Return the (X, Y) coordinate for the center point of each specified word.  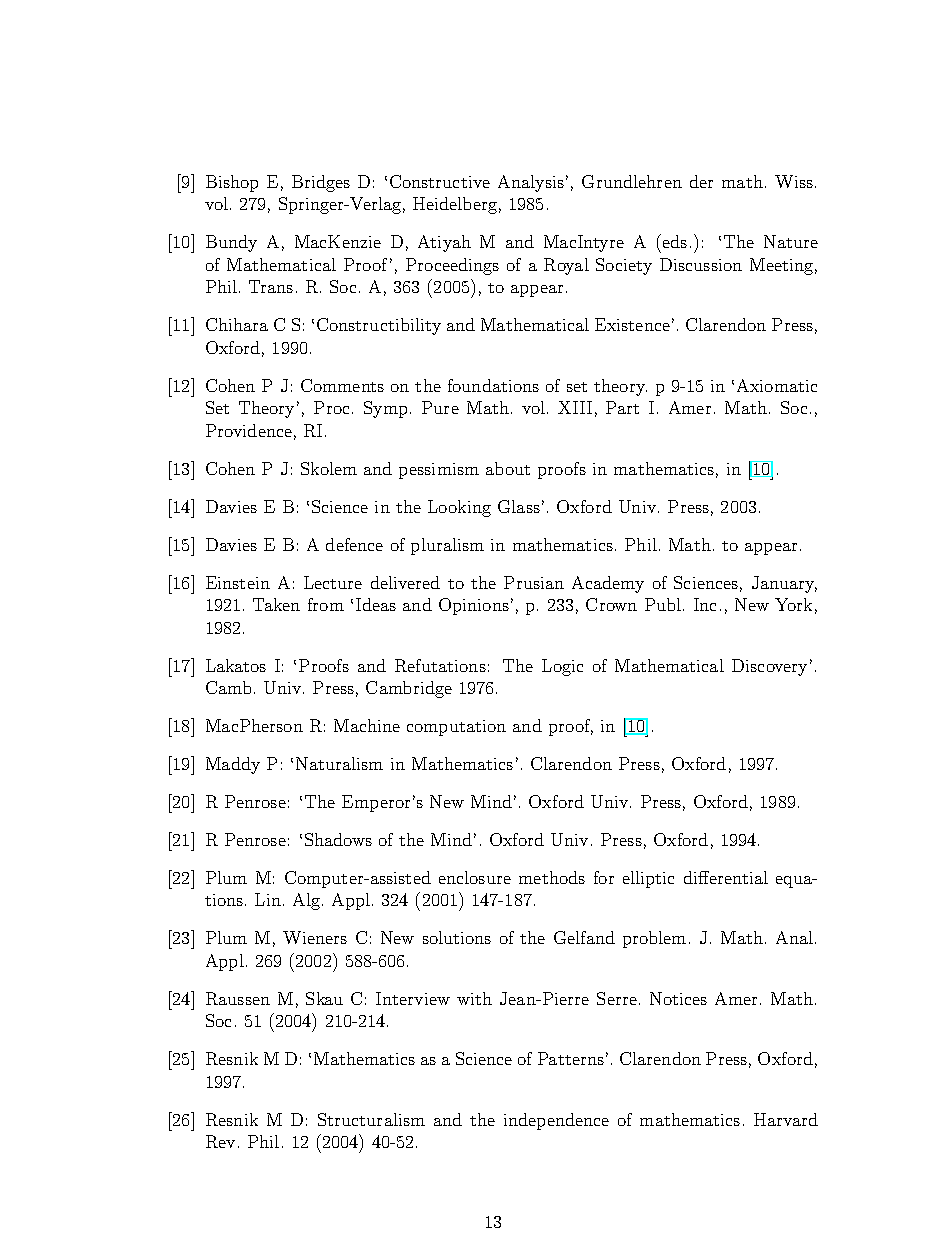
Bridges (321, 183)
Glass (519, 506)
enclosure (475, 877)
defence (354, 544)
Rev (220, 1141)
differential (726, 877)
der (701, 181)
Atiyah (444, 243)
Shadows (338, 839)
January (784, 584)
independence (556, 1121)
